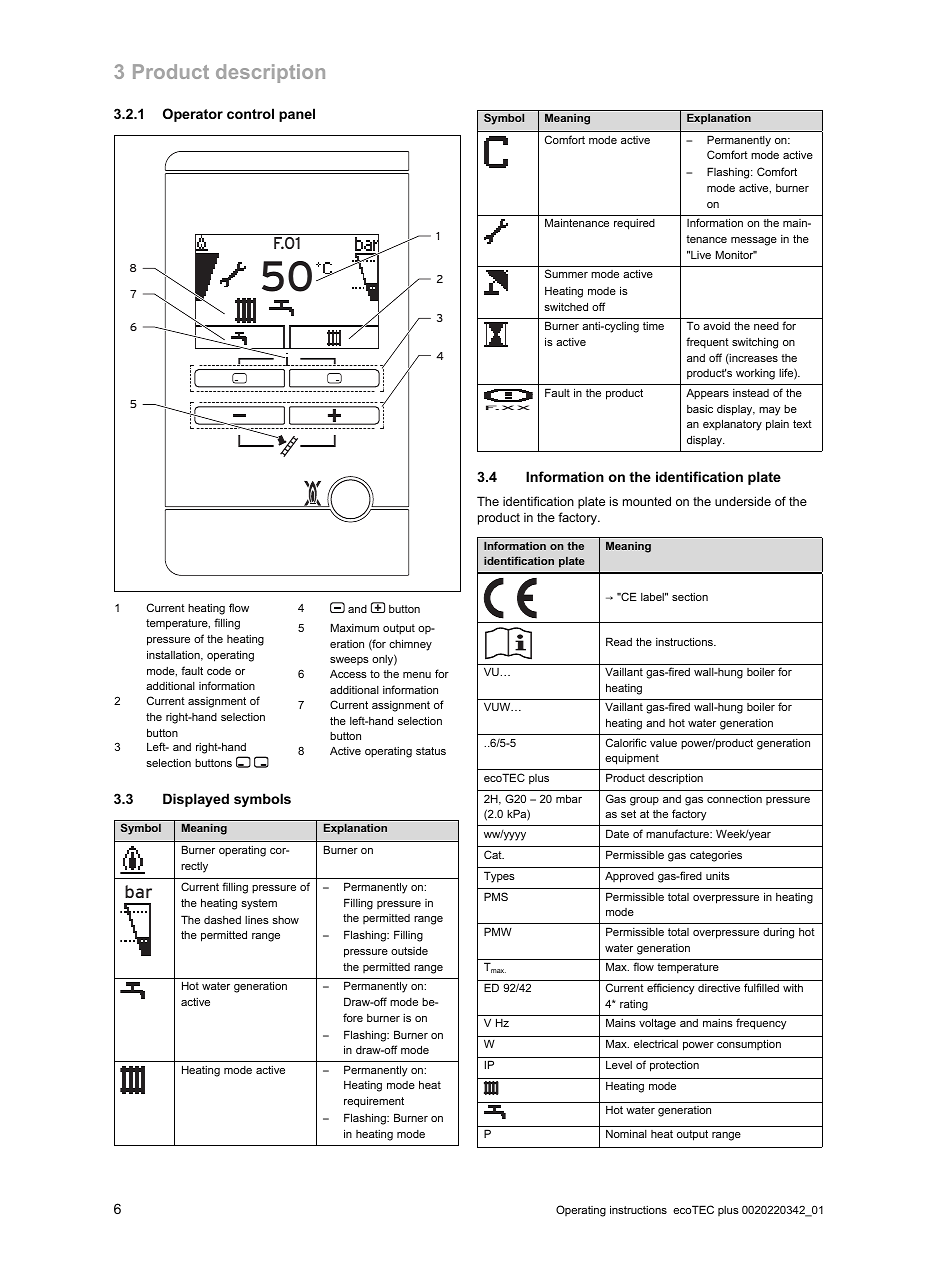 The height and width of the page is (1288, 934). I want to click on control, so click(250, 113).
